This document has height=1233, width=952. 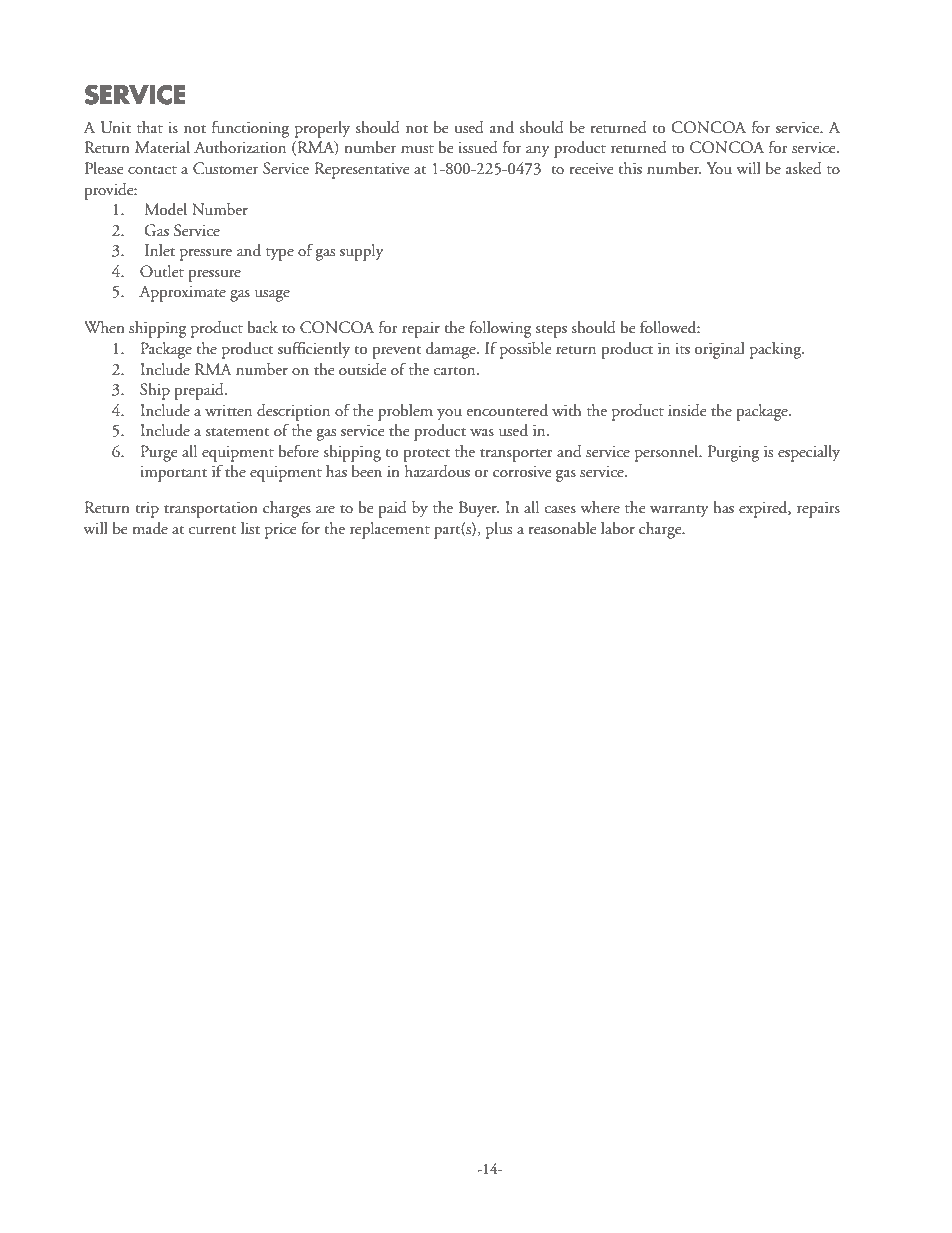 I want to click on warranty, so click(x=679, y=511).
